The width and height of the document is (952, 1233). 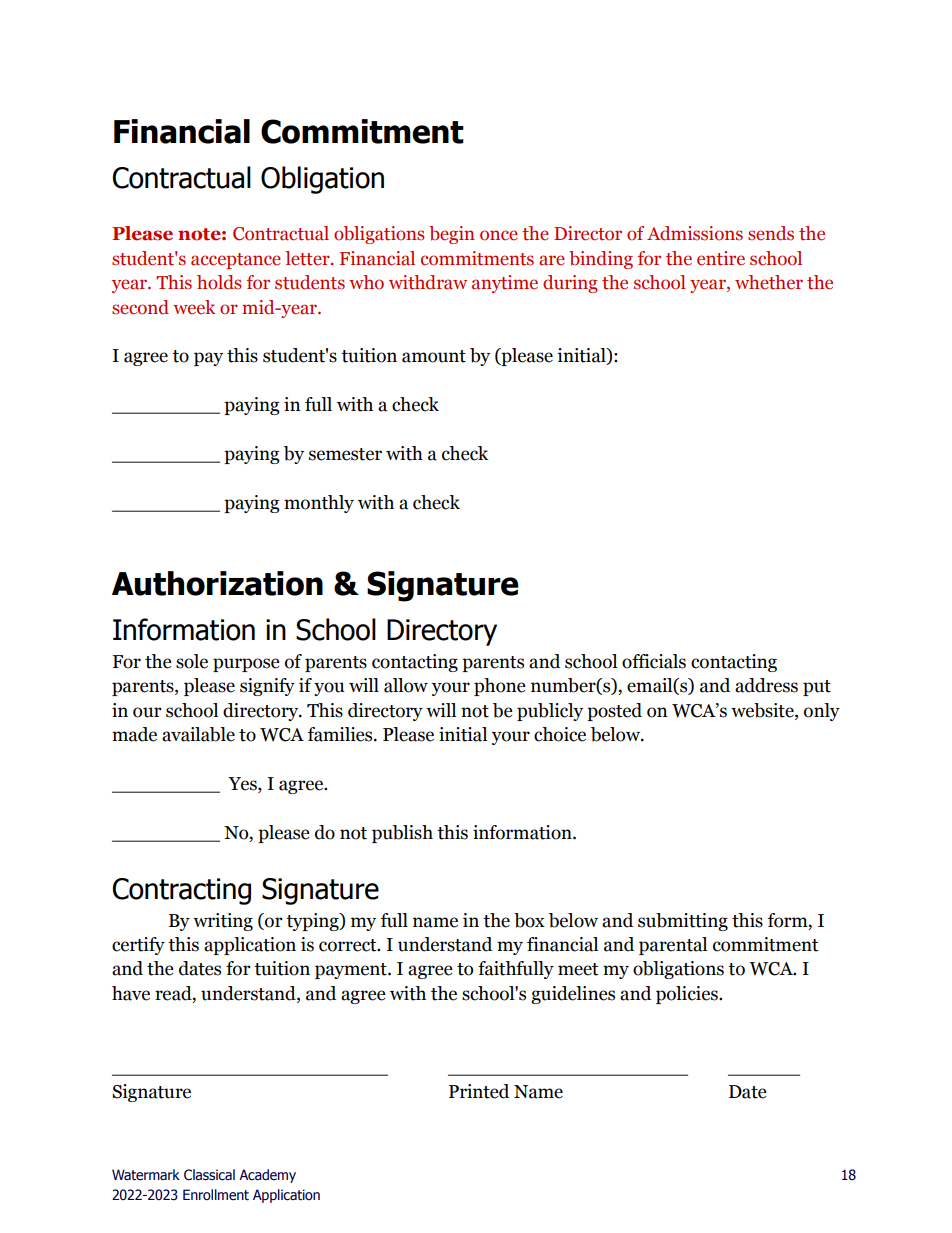 I want to click on anytime, so click(x=505, y=284).
